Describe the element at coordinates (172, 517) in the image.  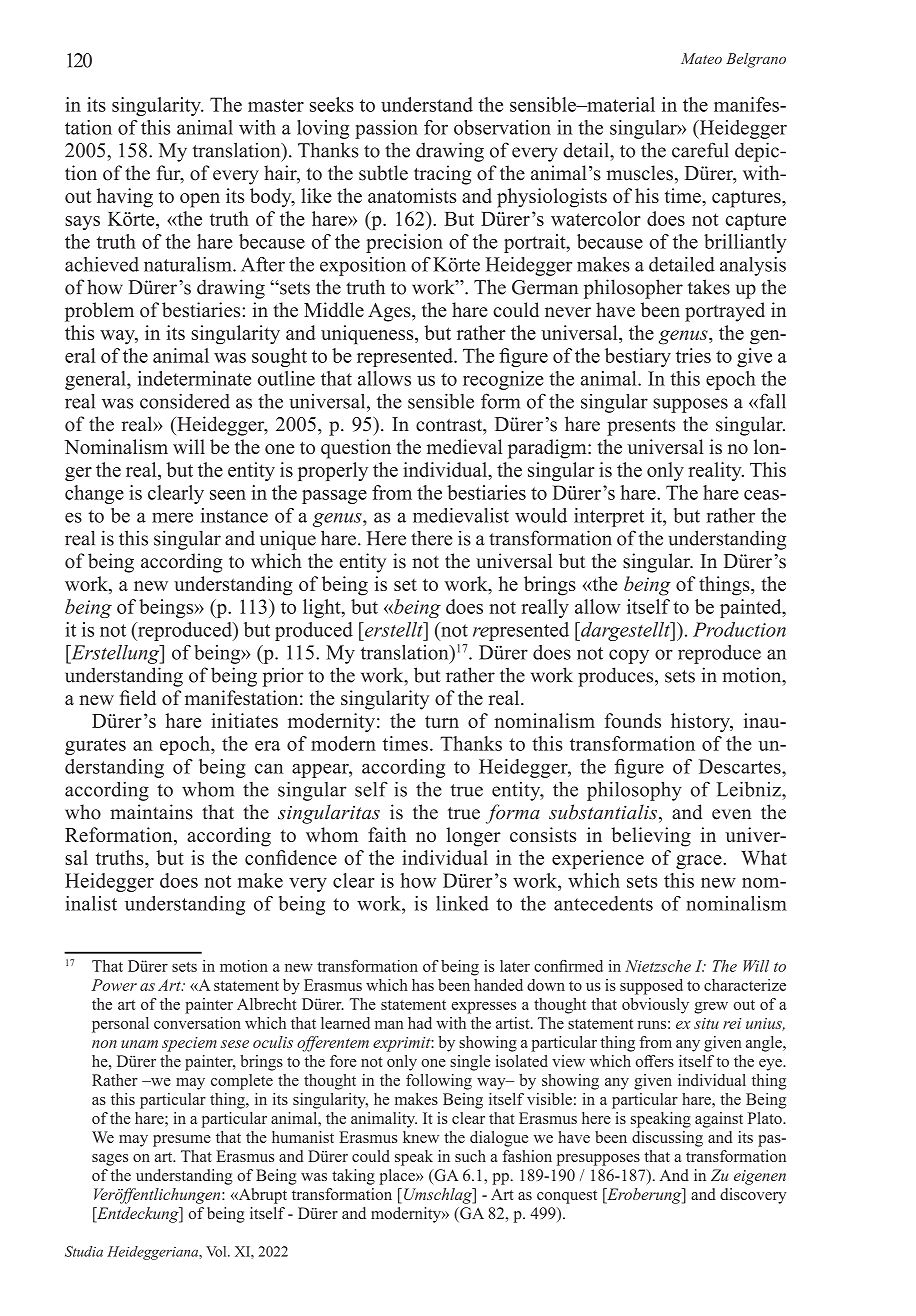
I see `mere` at that location.
